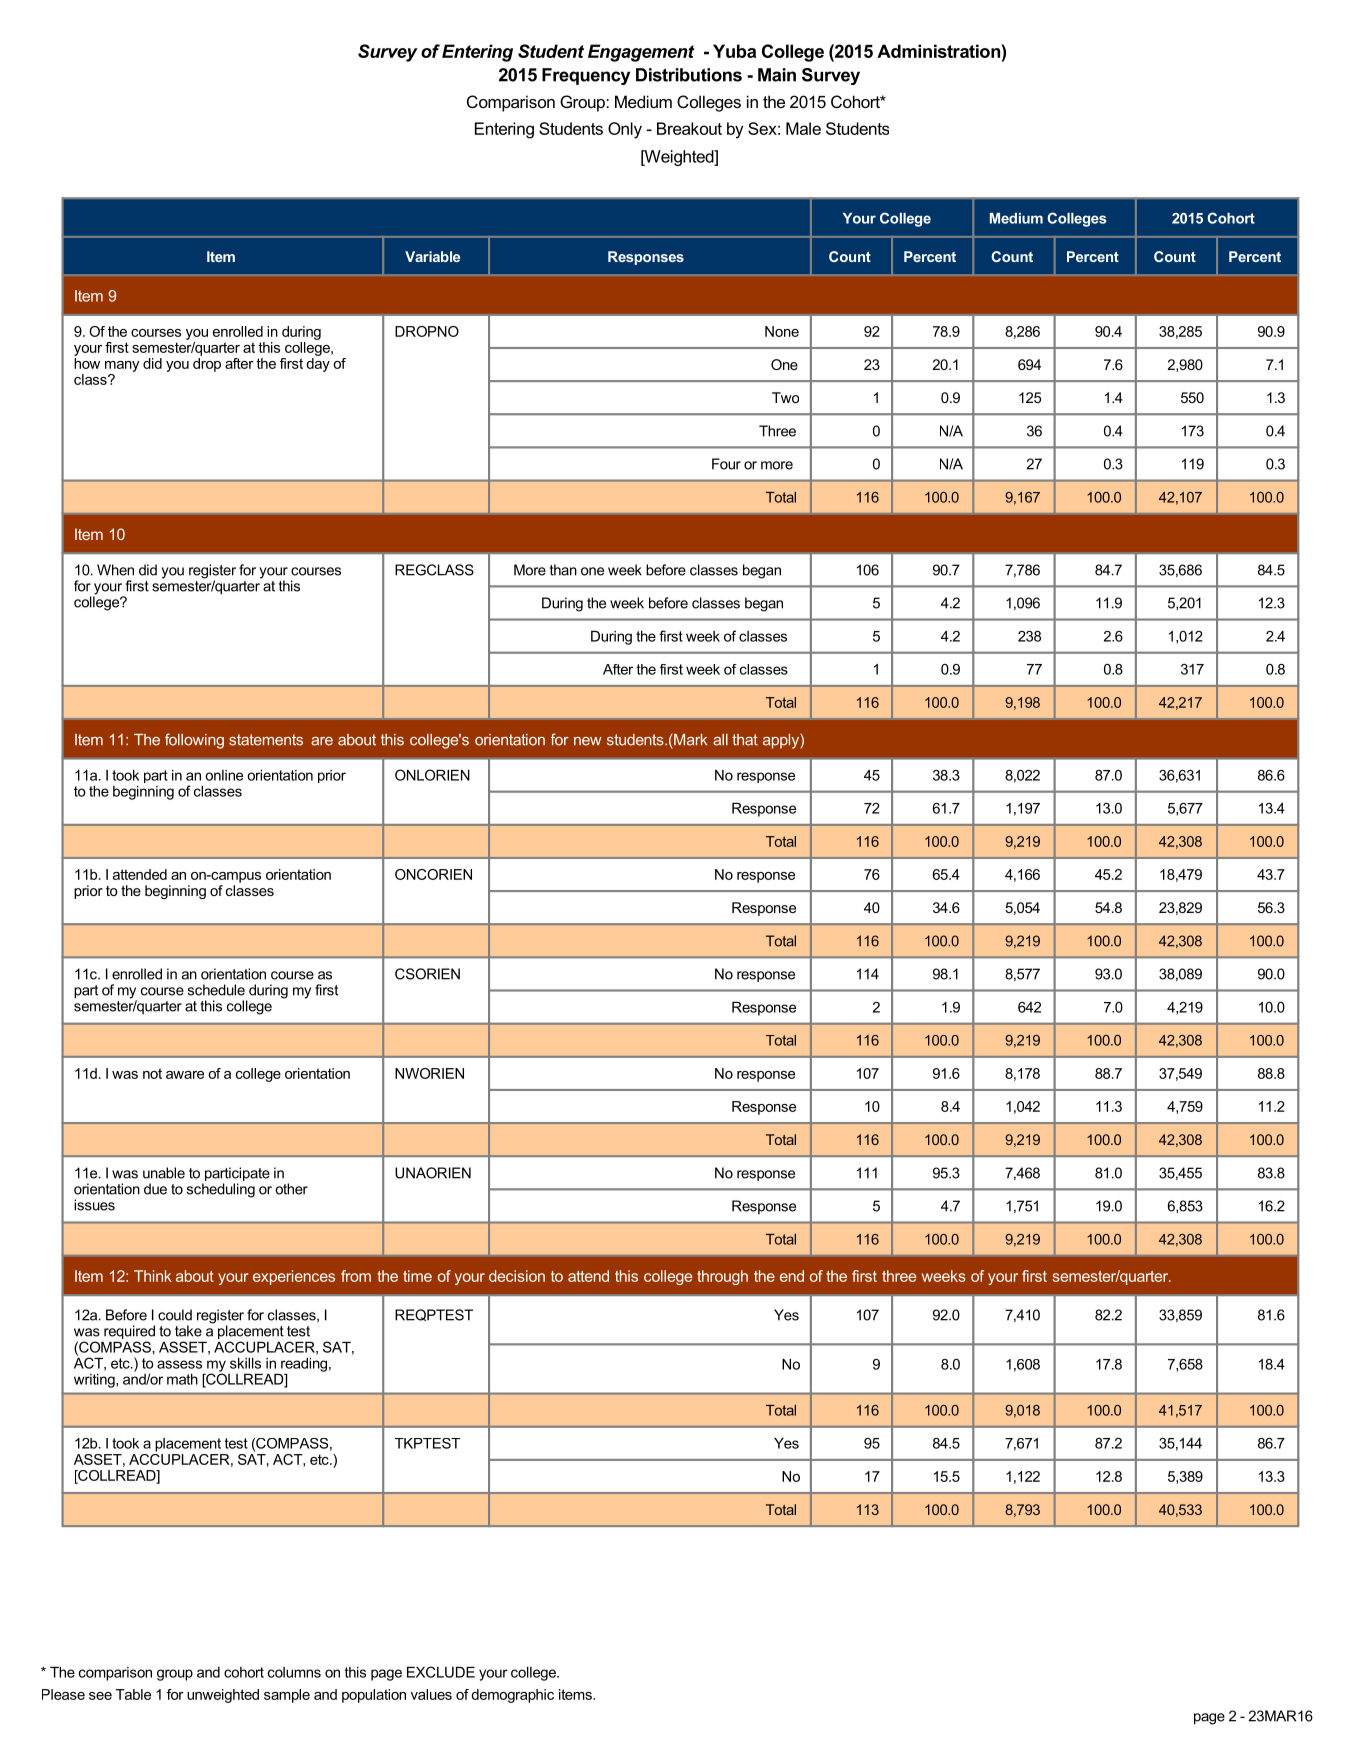  What do you see at coordinates (87, 363) in the document?
I see `how` at bounding box center [87, 363].
